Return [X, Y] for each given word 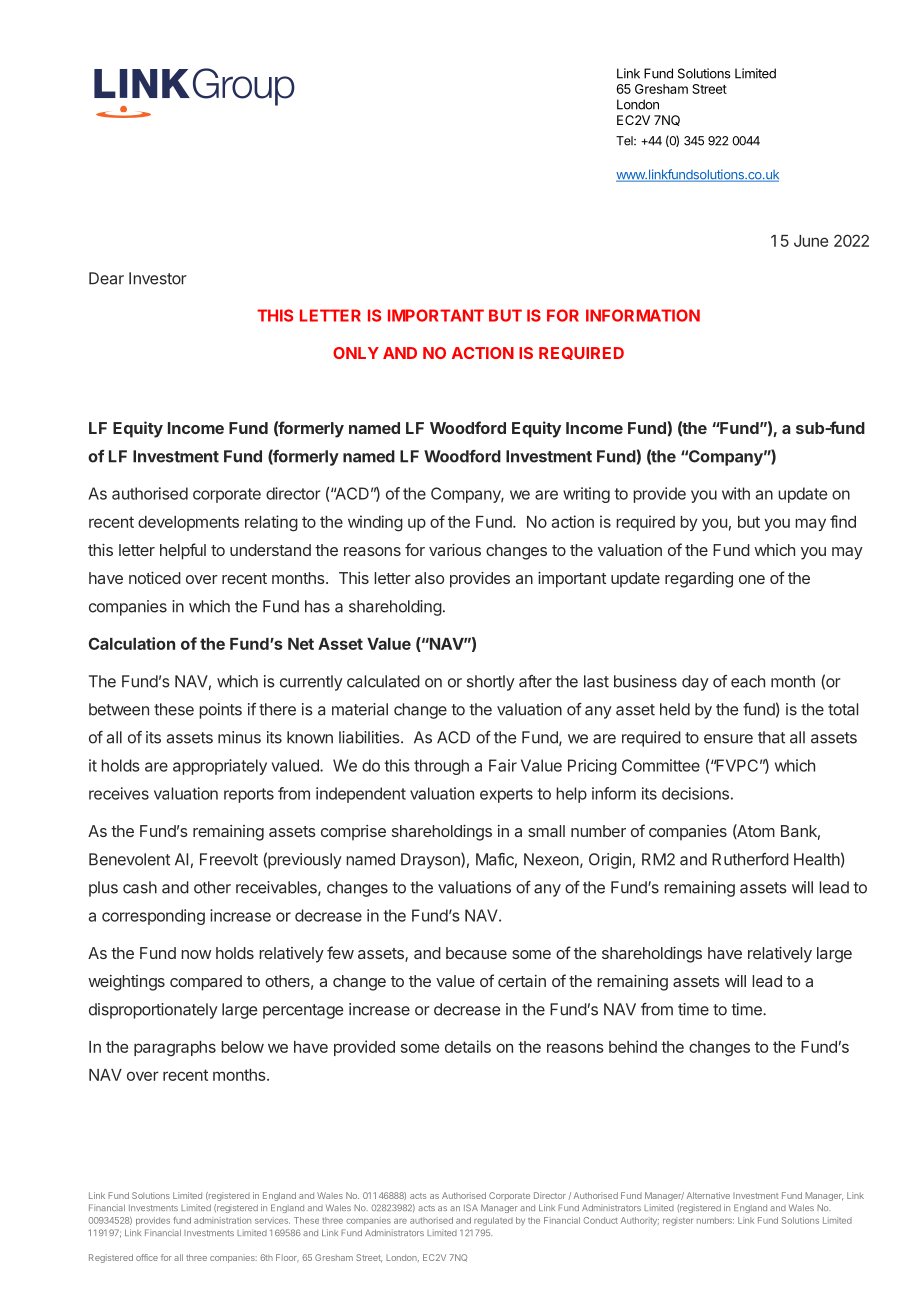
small [546, 831]
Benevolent [129, 859]
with [736, 493]
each [748, 681]
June [811, 241]
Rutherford [750, 859]
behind [633, 1046]
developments [188, 523]
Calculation [132, 643]
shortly [491, 683]
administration [222, 1220]
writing [586, 495]
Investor [158, 278]
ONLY [356, 353]
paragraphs [175, 1049]
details [468, 1046]
